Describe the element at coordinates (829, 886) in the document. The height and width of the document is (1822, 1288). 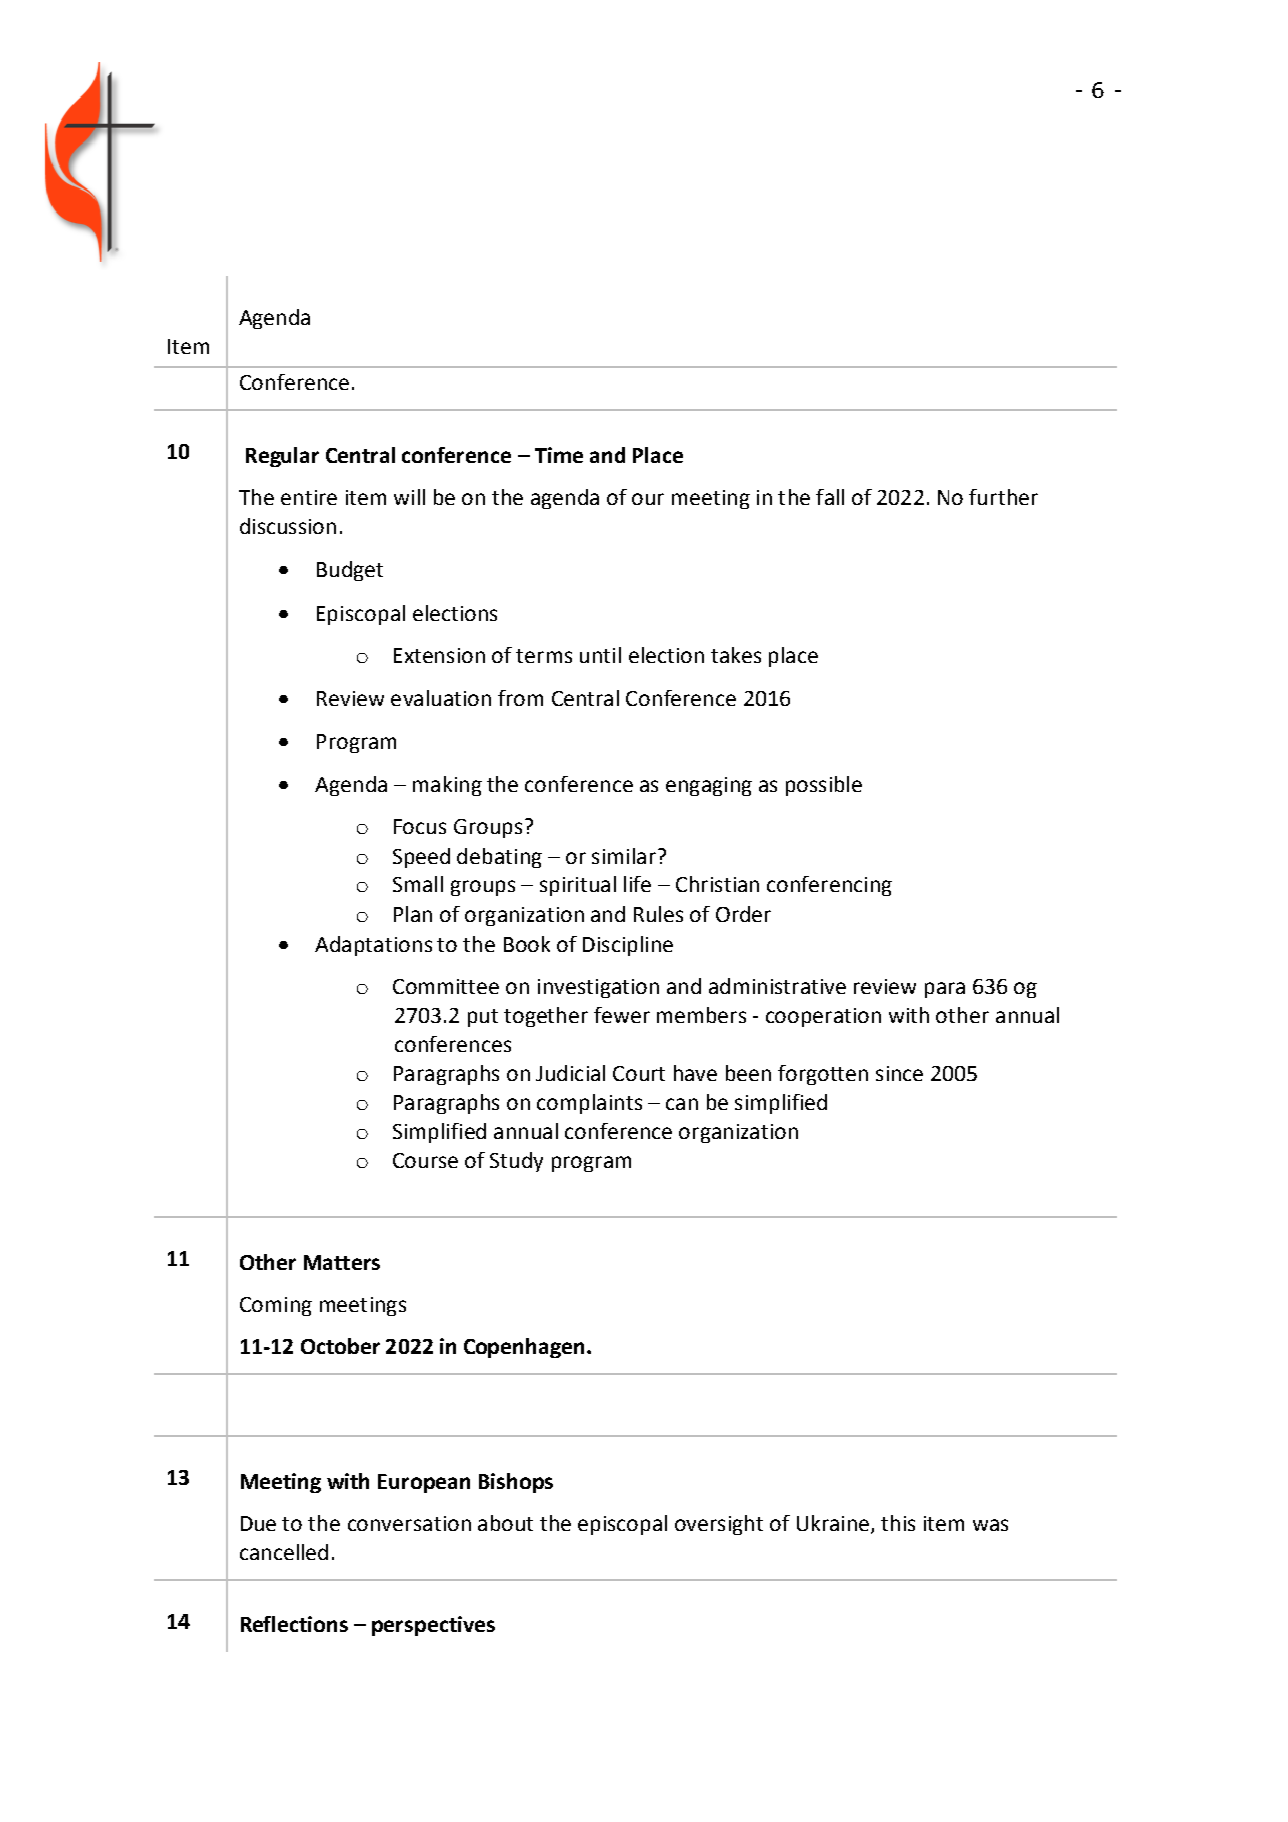
I see `conferencing` at that location.
